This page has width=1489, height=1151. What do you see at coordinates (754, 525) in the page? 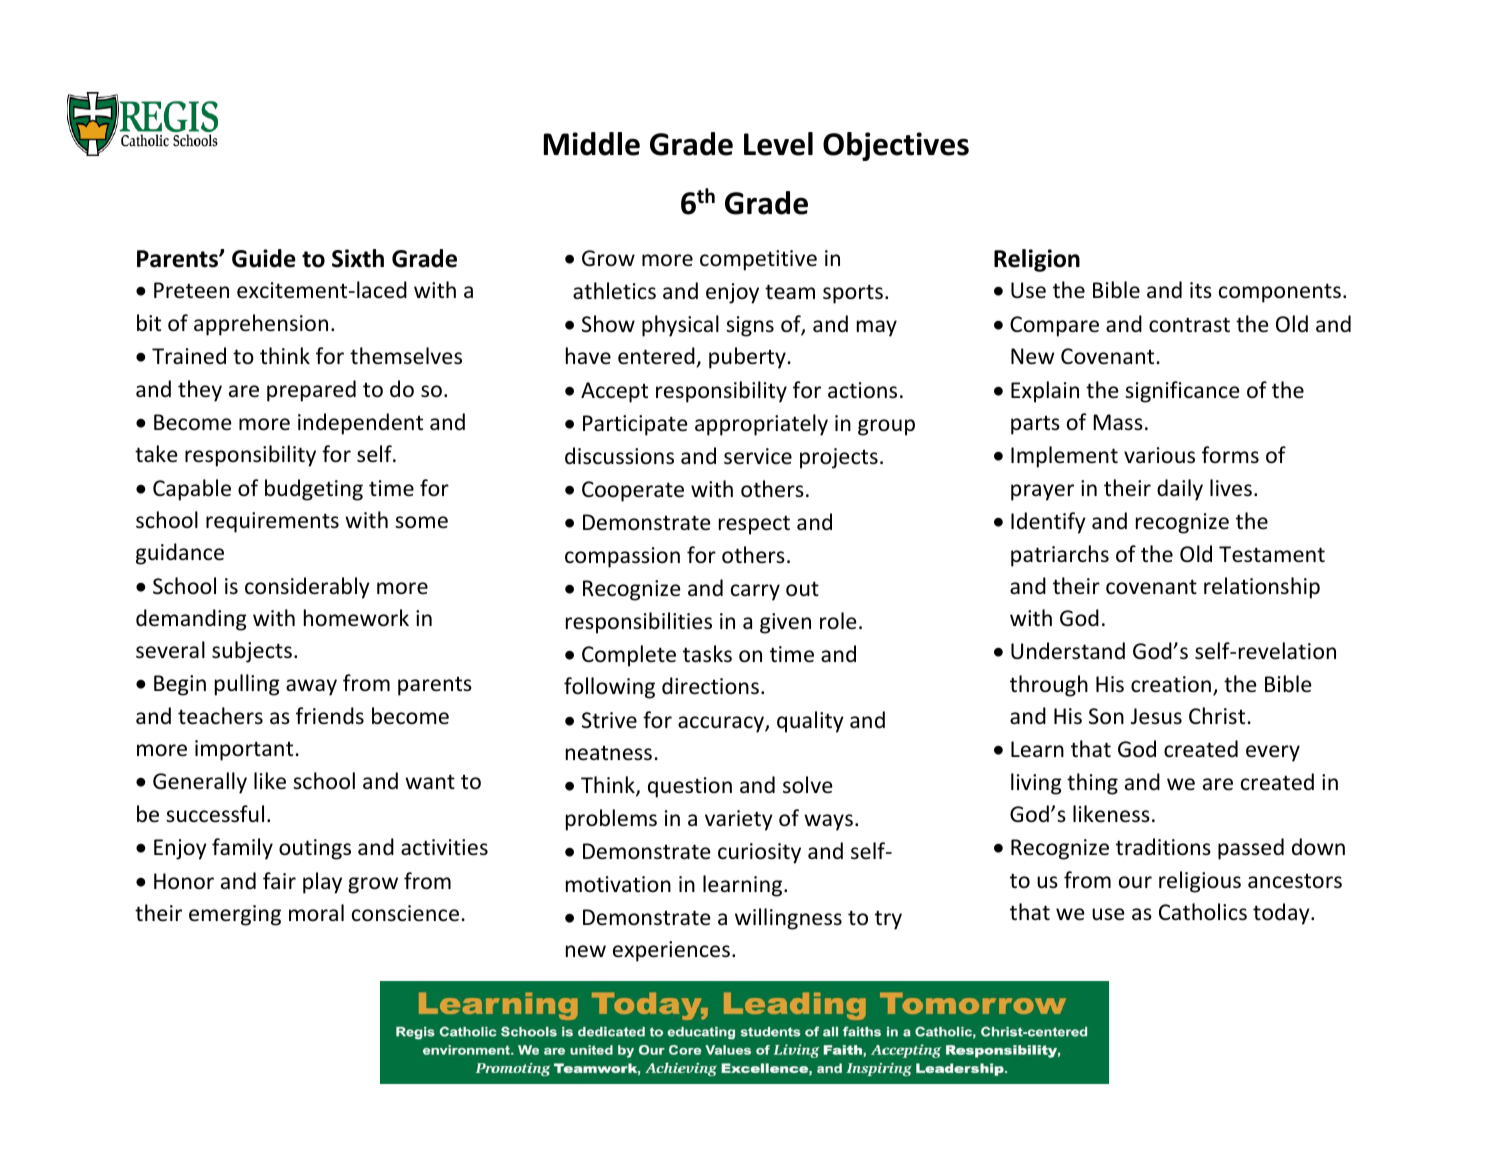
I see `respect` at bounding box center [754, 525].
